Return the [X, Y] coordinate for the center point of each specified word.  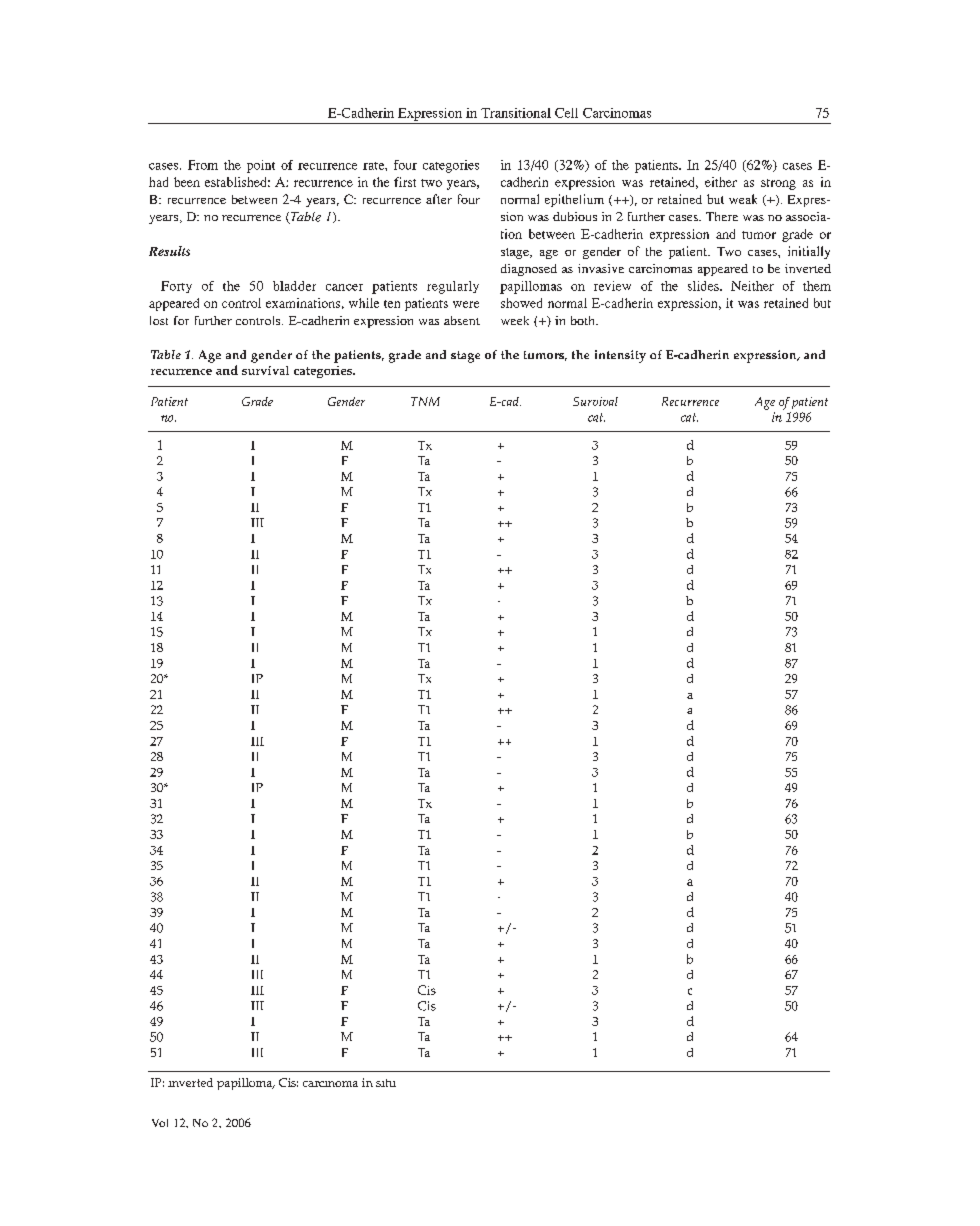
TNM [425, 401]
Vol [160, 1123]
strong [778, 184]
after [439, 199]
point [261, 166]
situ [386, 1083]
